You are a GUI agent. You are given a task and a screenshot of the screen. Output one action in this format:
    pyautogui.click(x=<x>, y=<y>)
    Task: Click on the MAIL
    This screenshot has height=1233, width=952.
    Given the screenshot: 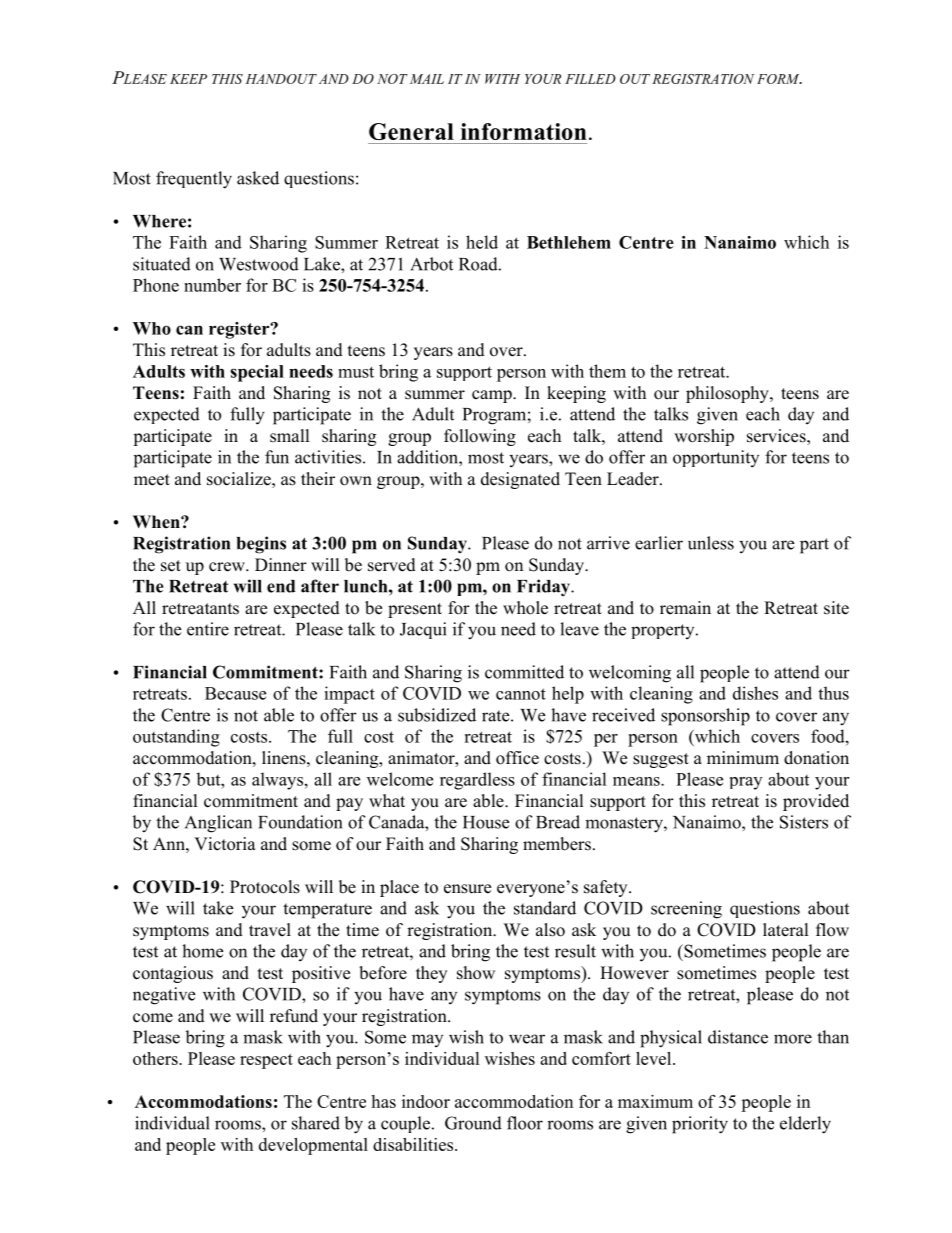 What is the action you would take?
    pyautogui.click(x=427, y=79)
